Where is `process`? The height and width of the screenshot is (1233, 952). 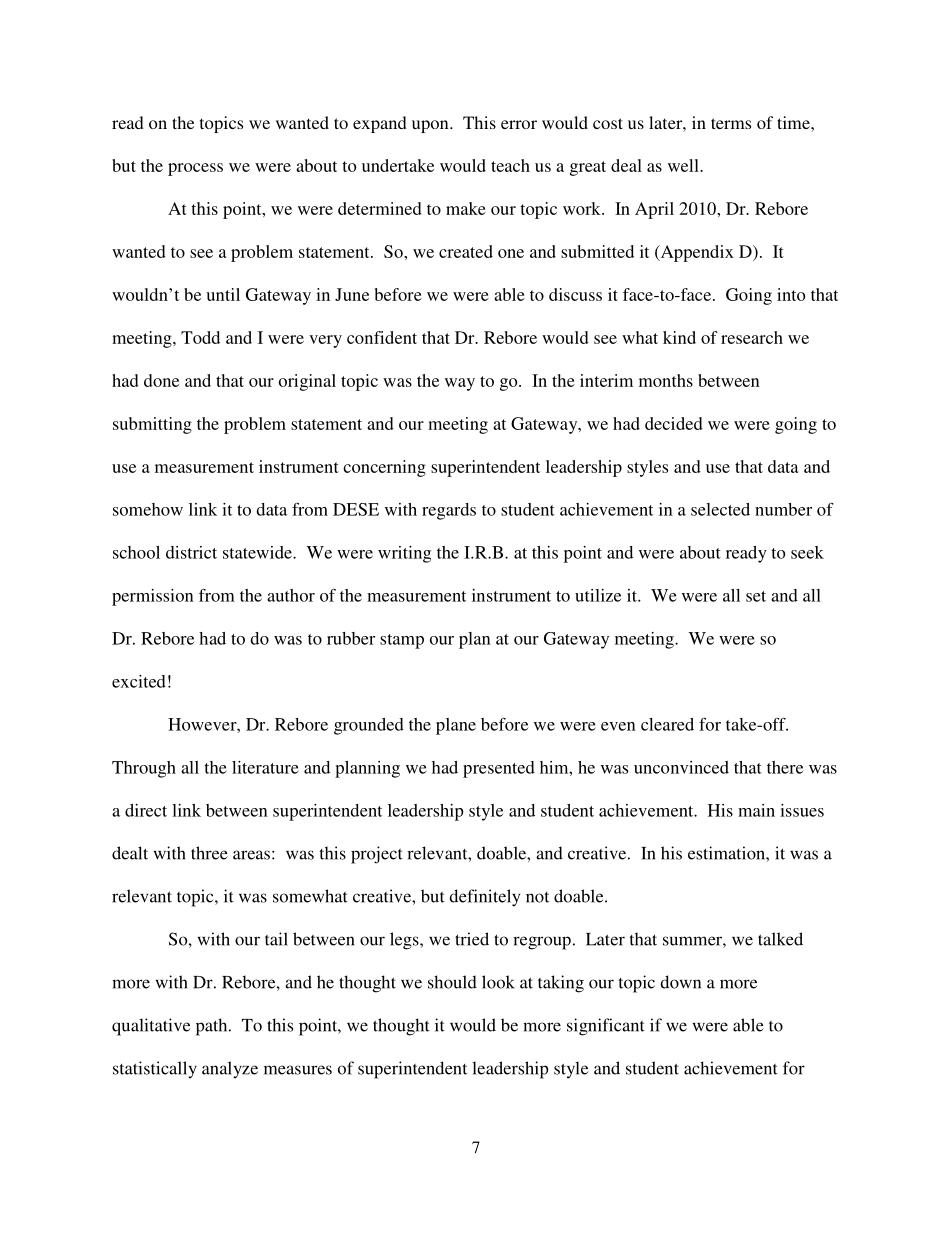
process is located at coordinates (195, 169).
